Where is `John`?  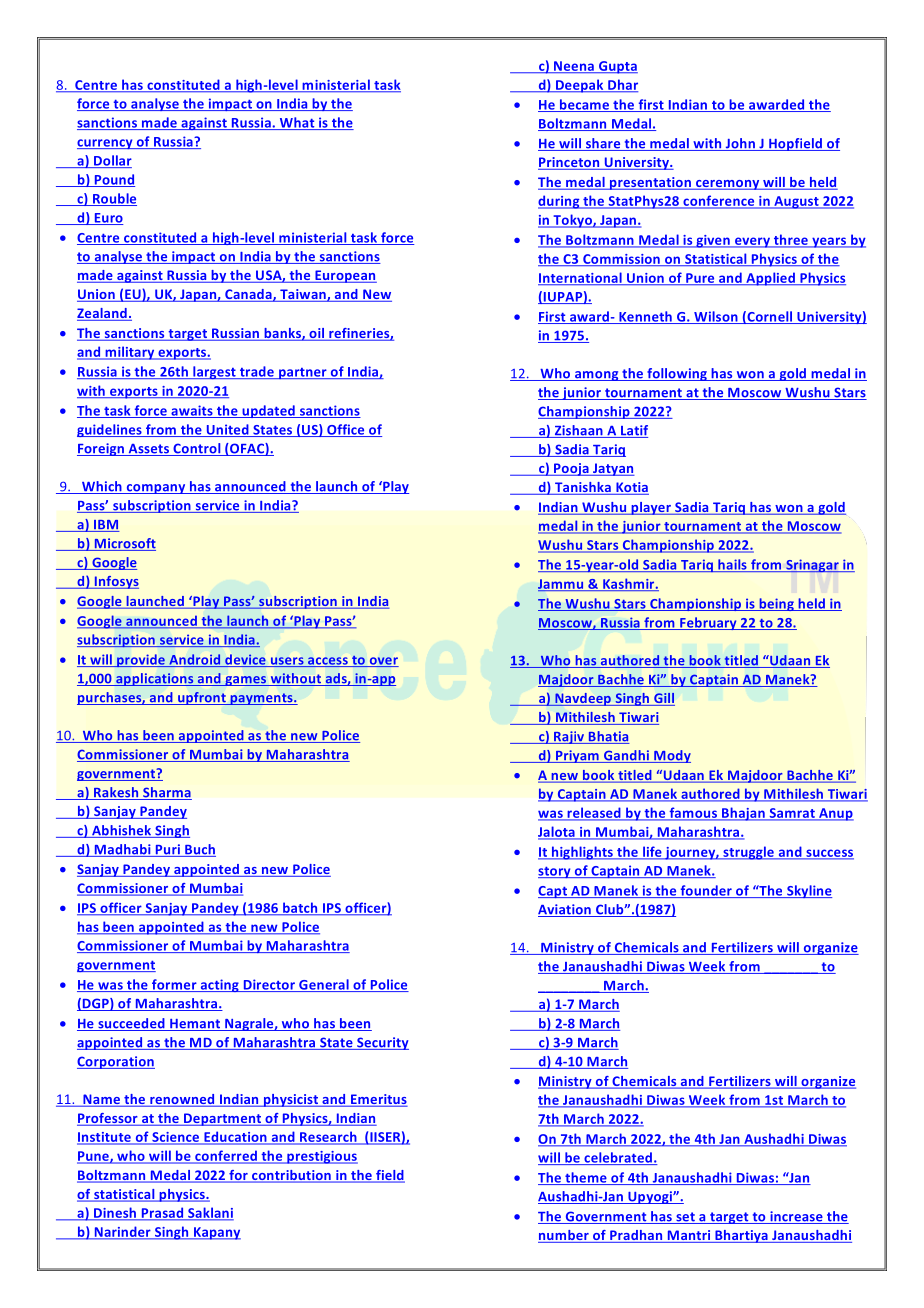
John is located at coordinates (740, 144).
